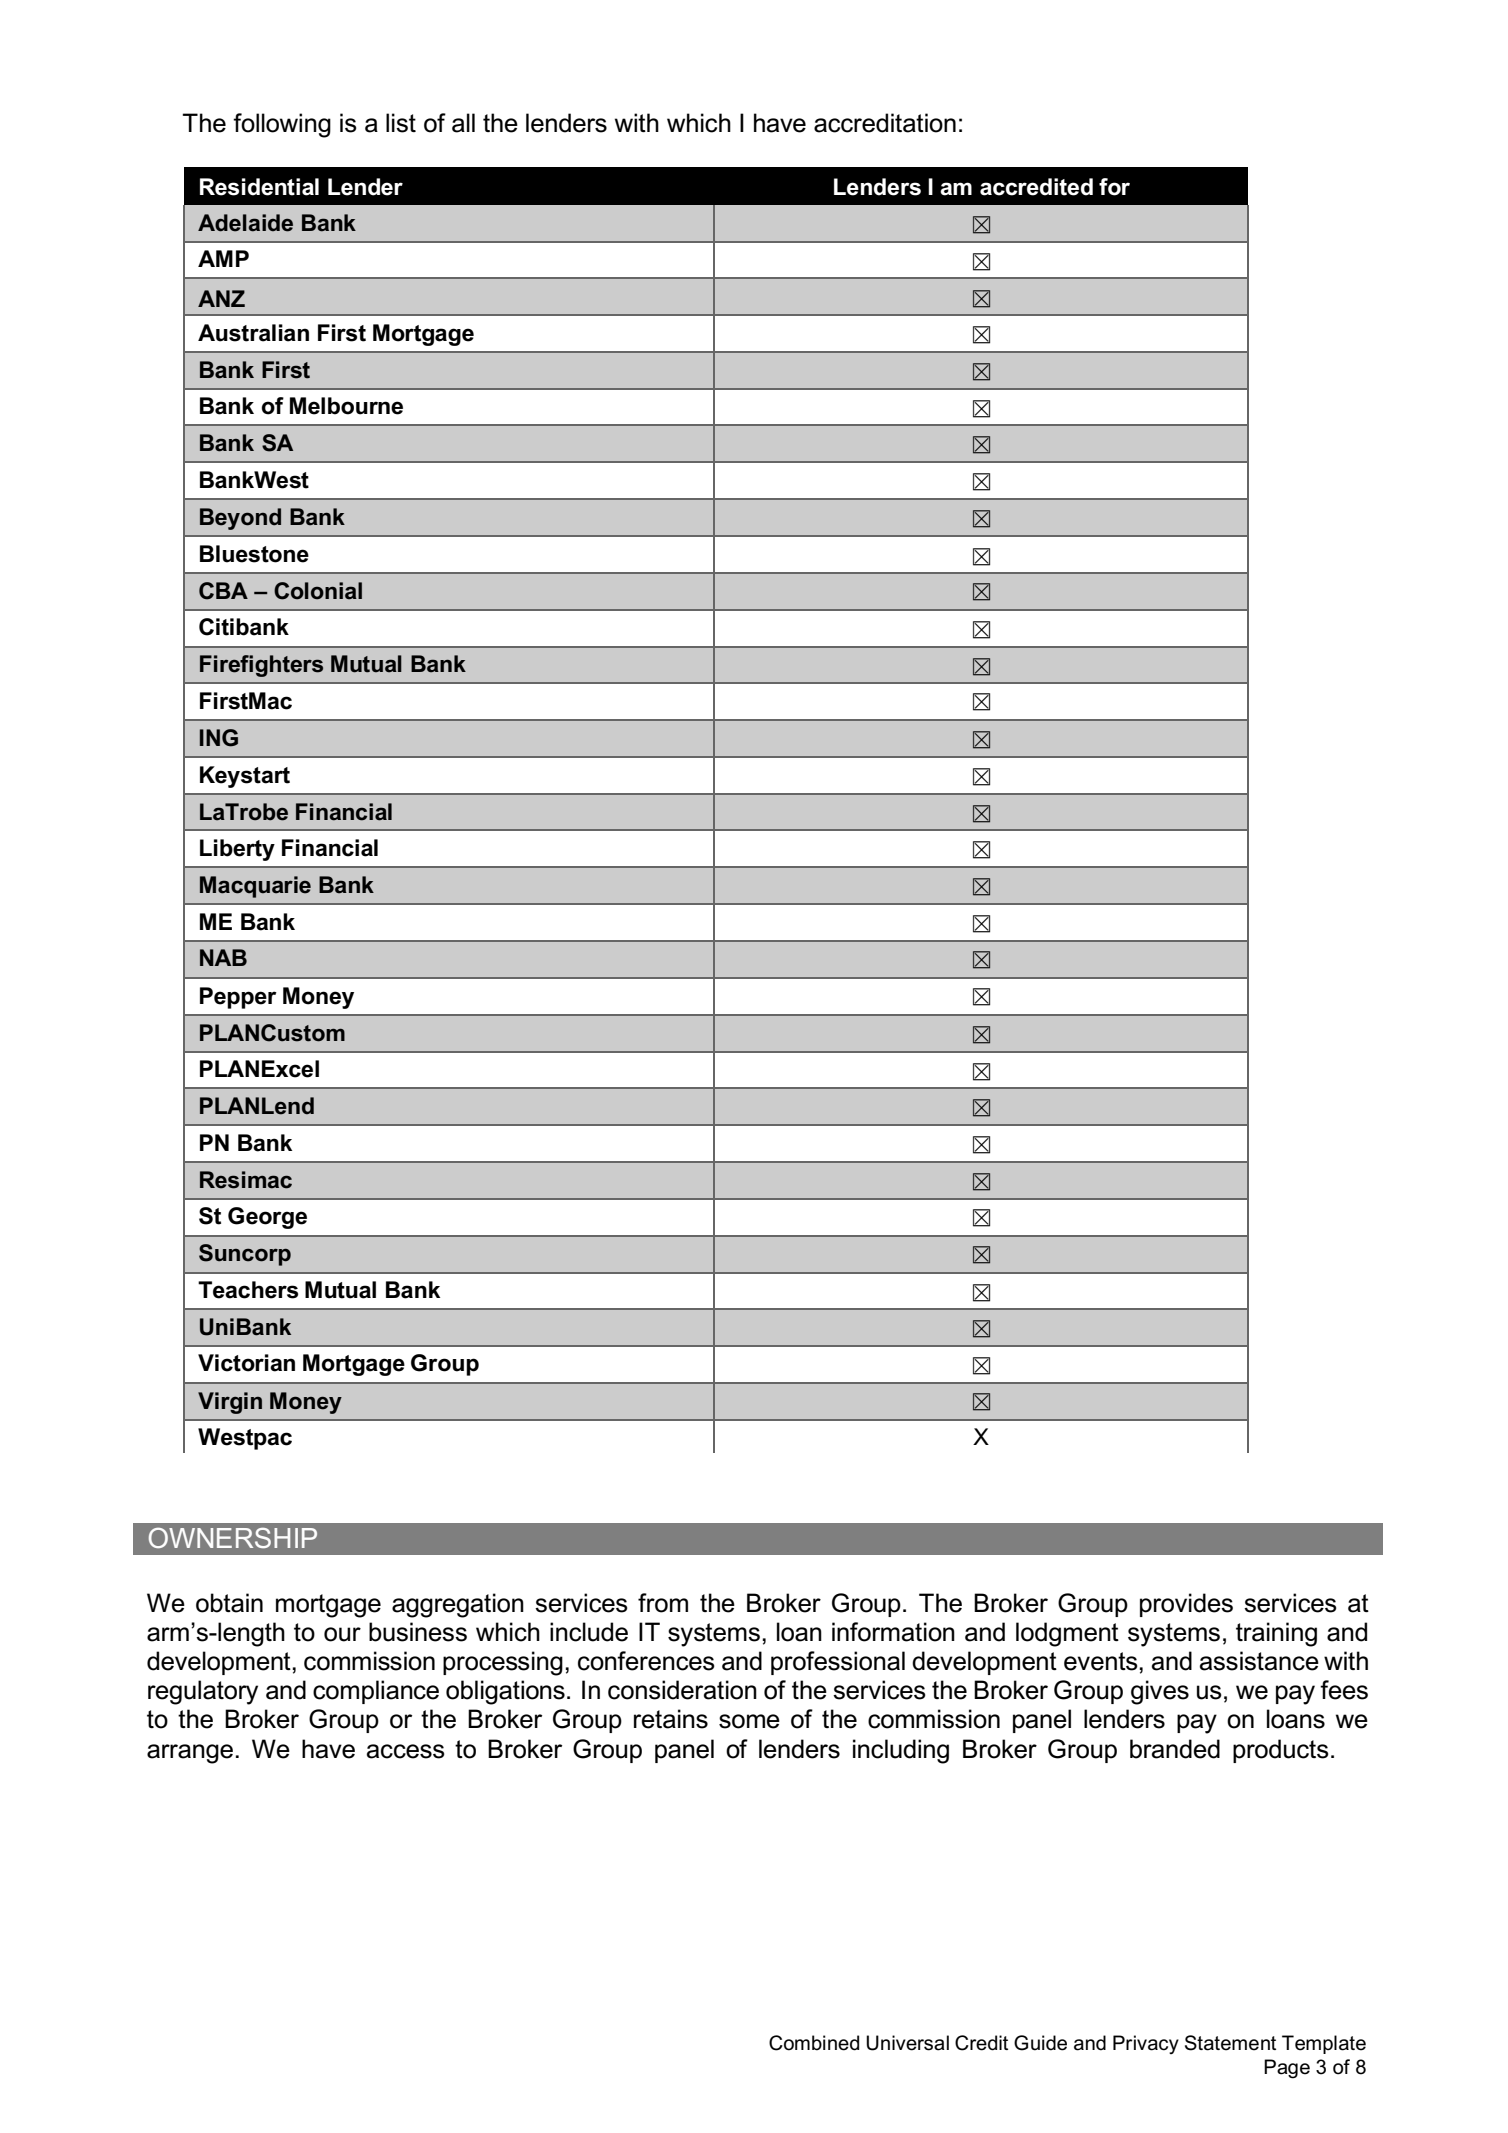  Describe the element at coordinates (1186, 1605) in the screenshot. I see `provides` at that location.
